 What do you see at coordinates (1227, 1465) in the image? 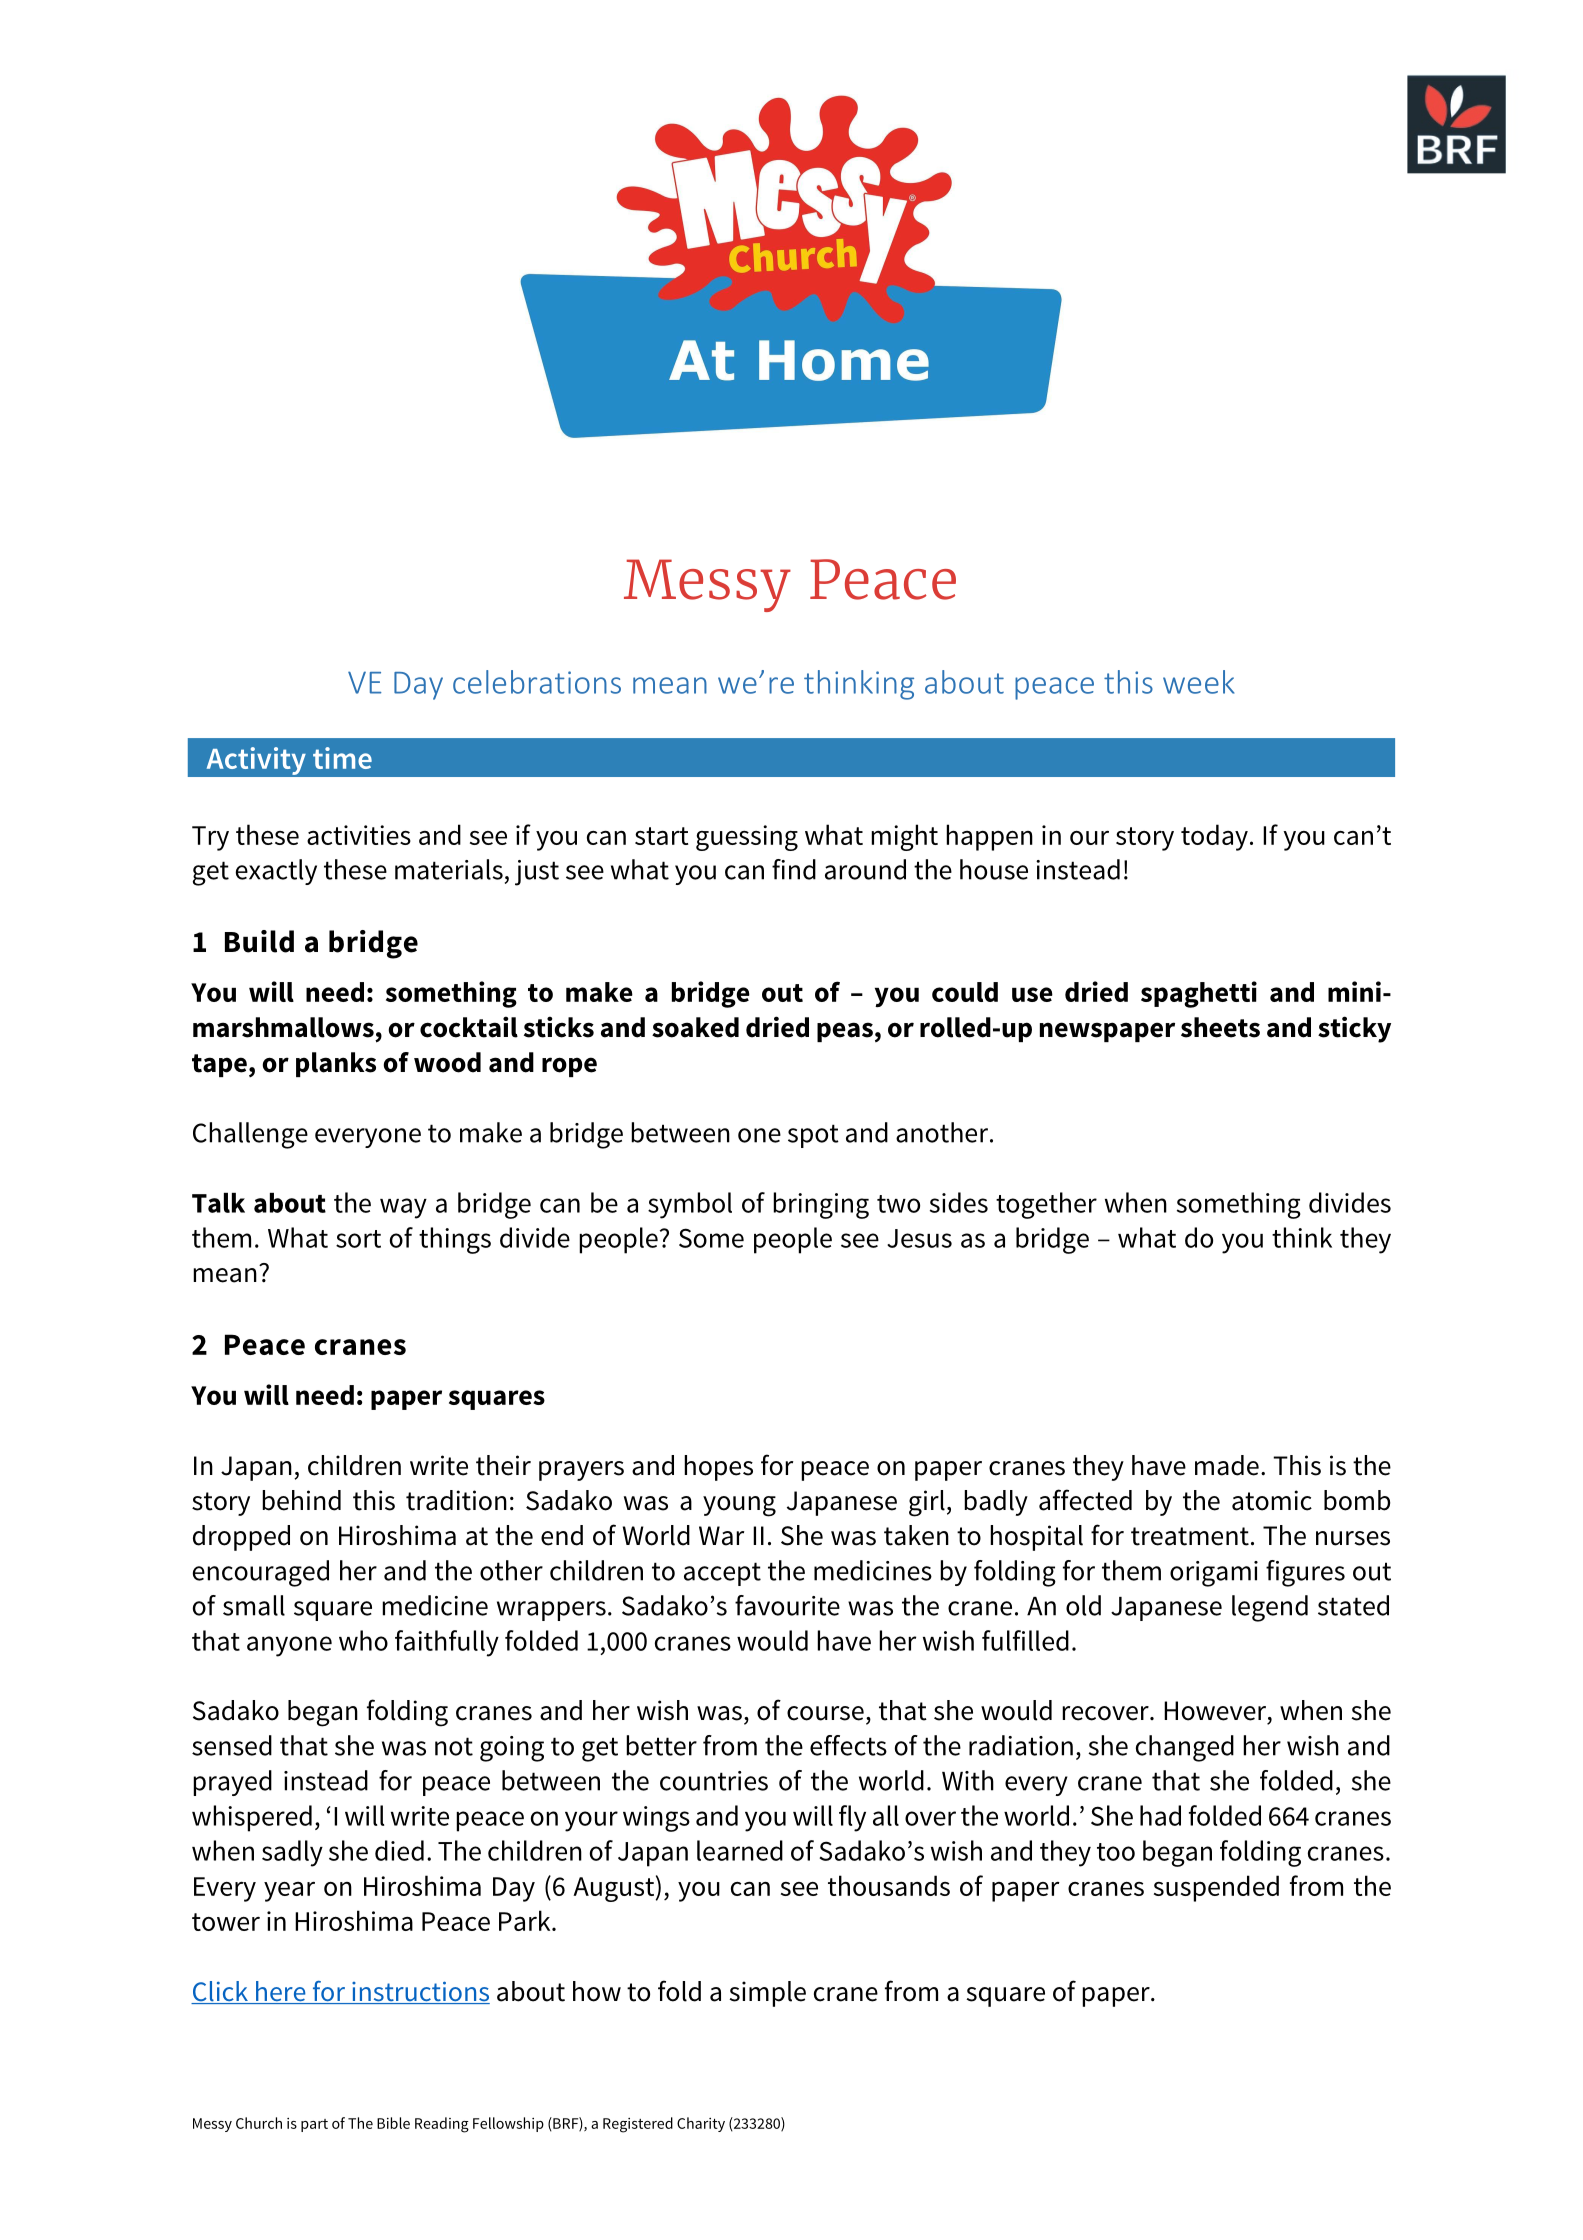
I see `made` at bounding box center [1227, 1465].
